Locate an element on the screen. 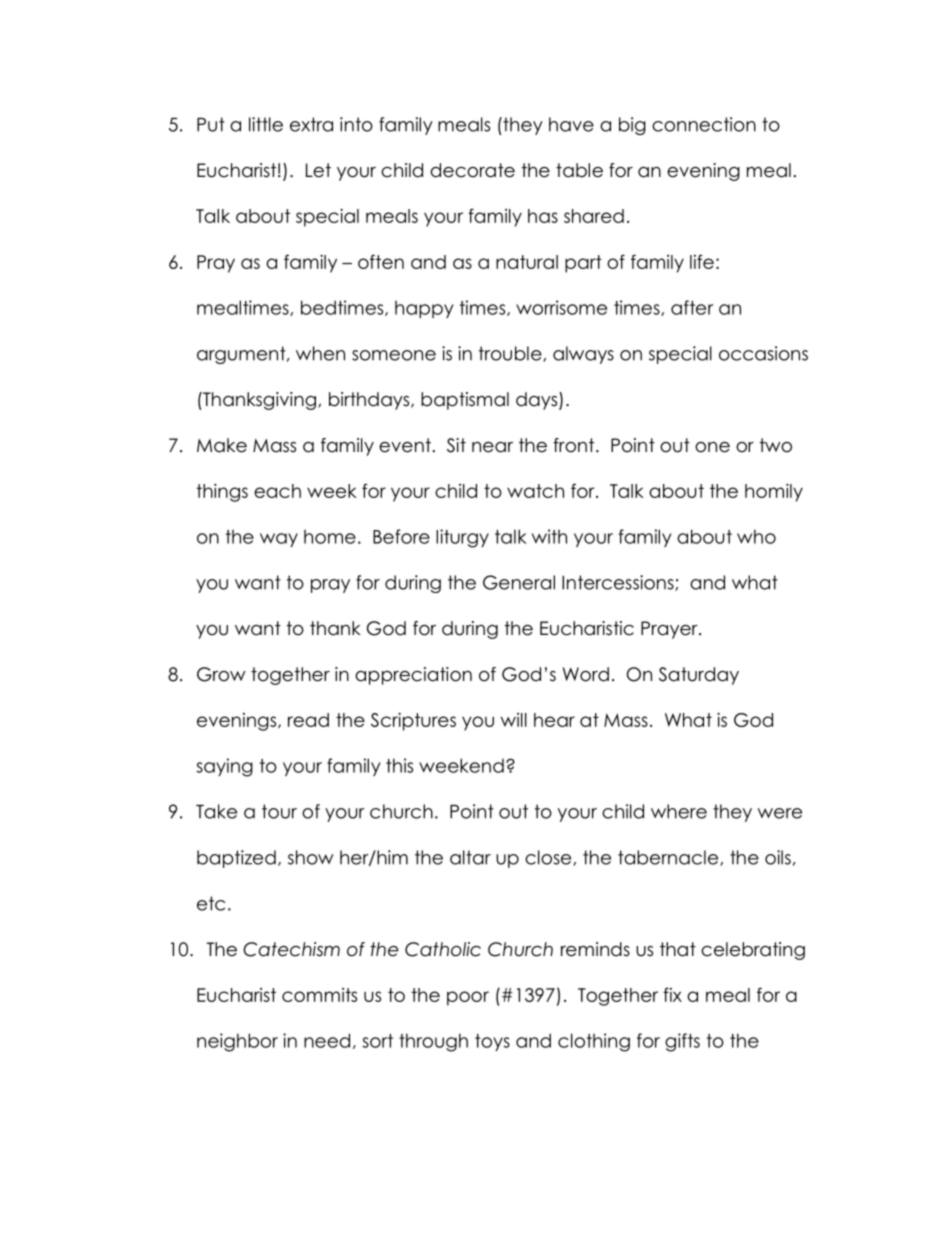 Image resolution: width=952 pixels, height=1233 pixels. decorate is located at coordinates (472, 170).
